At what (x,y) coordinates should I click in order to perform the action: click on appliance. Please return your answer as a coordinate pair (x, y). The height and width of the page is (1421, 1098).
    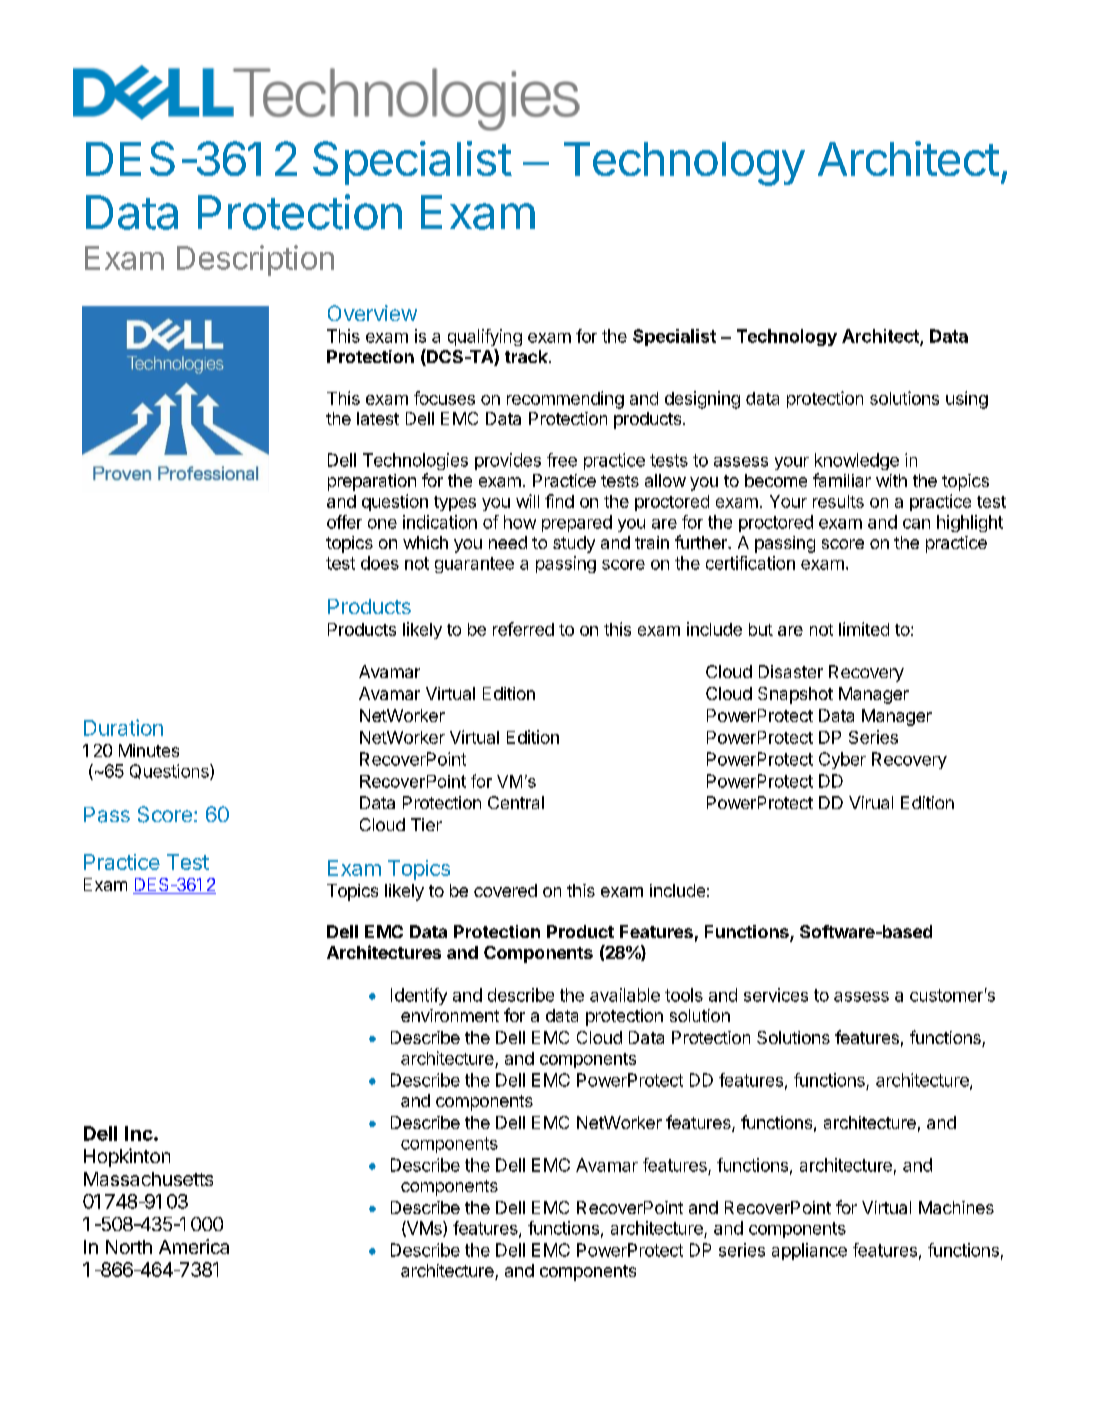
    Looking at the image, I should click on (809, 1251).
